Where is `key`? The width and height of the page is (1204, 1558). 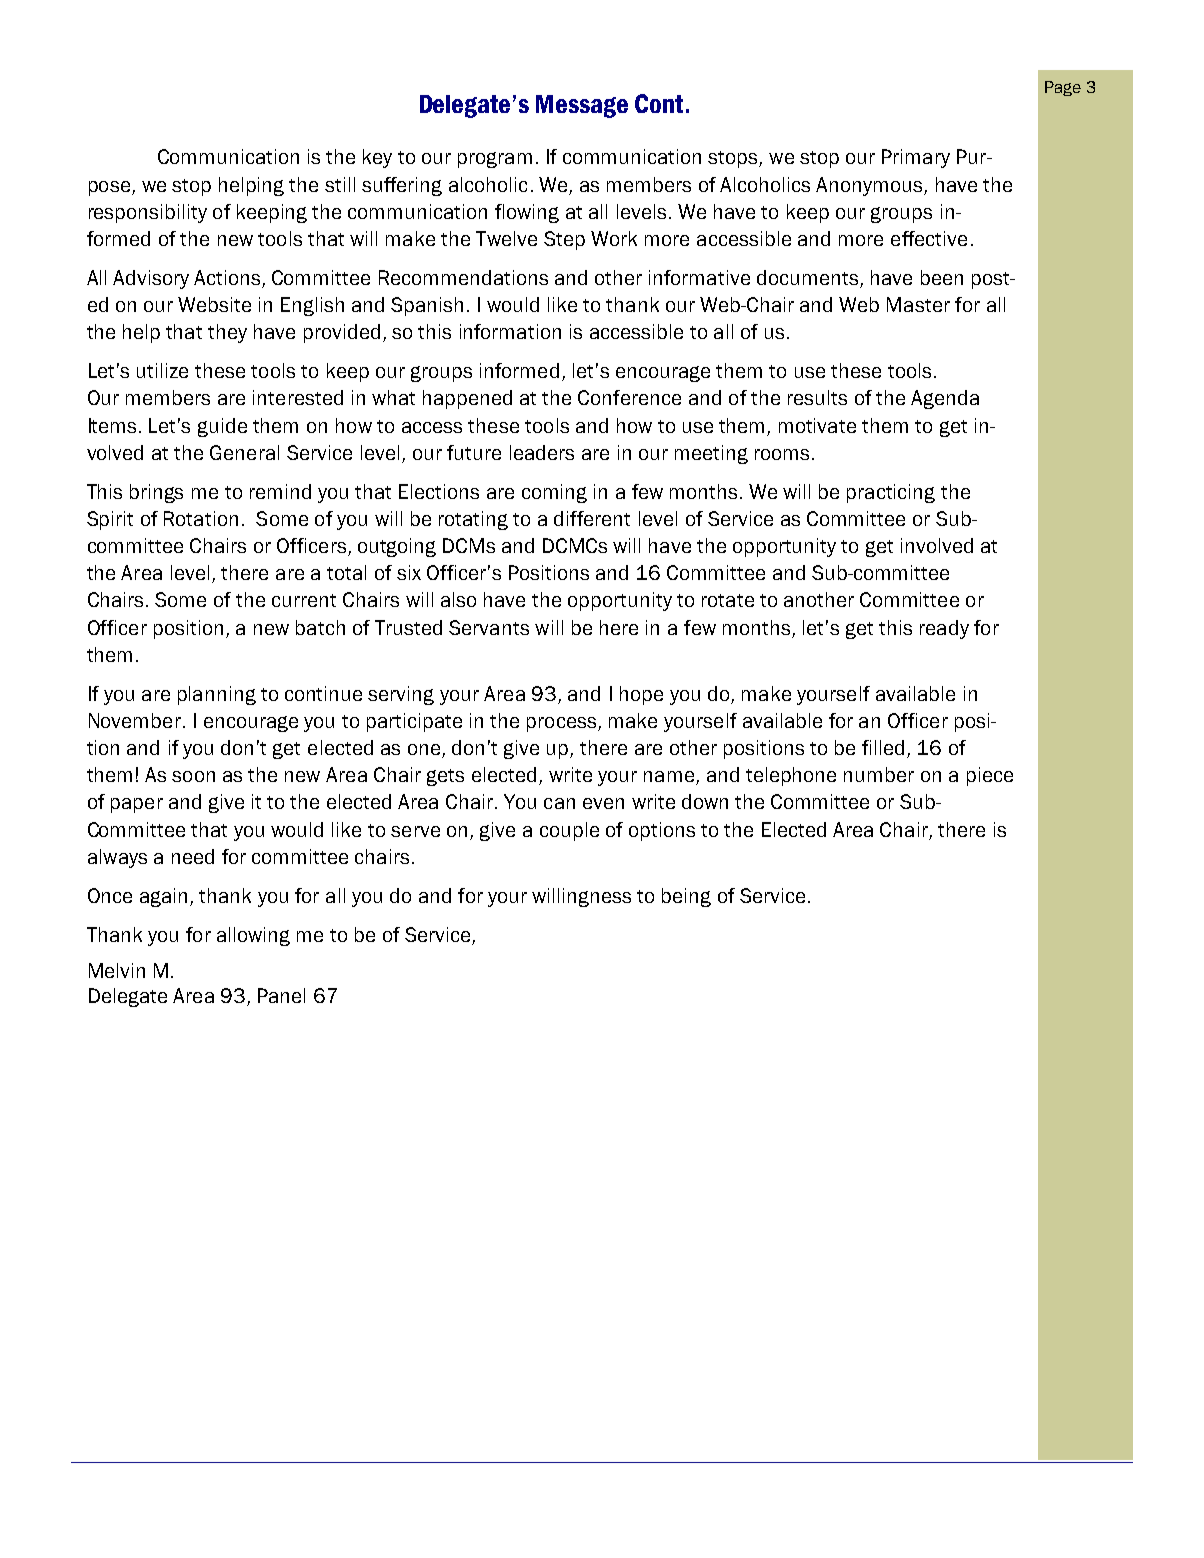
key is located at coordinates (377, 158).
